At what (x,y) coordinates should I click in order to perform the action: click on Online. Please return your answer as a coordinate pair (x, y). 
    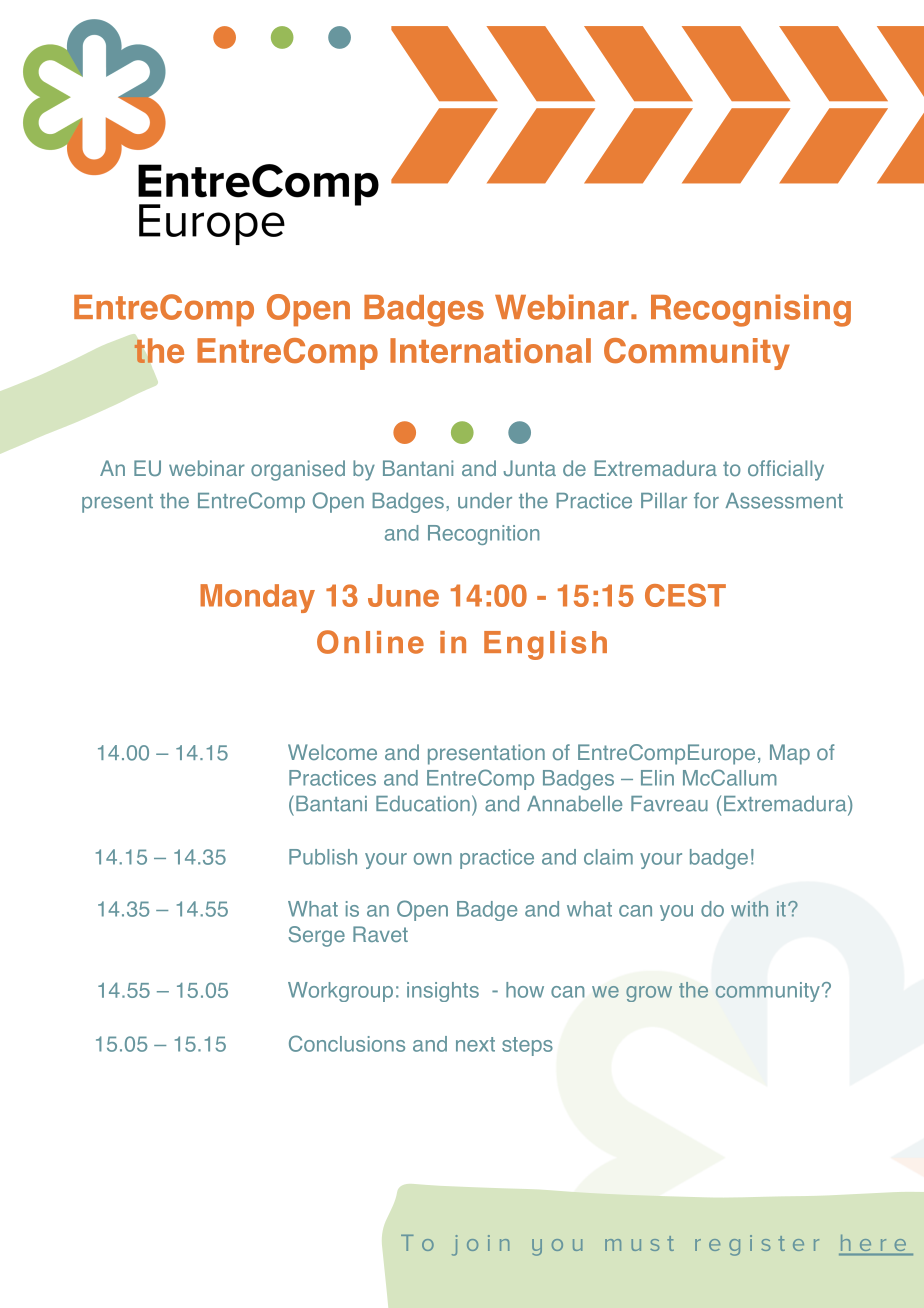
    Looking at the image, I should click on (370, 642).
